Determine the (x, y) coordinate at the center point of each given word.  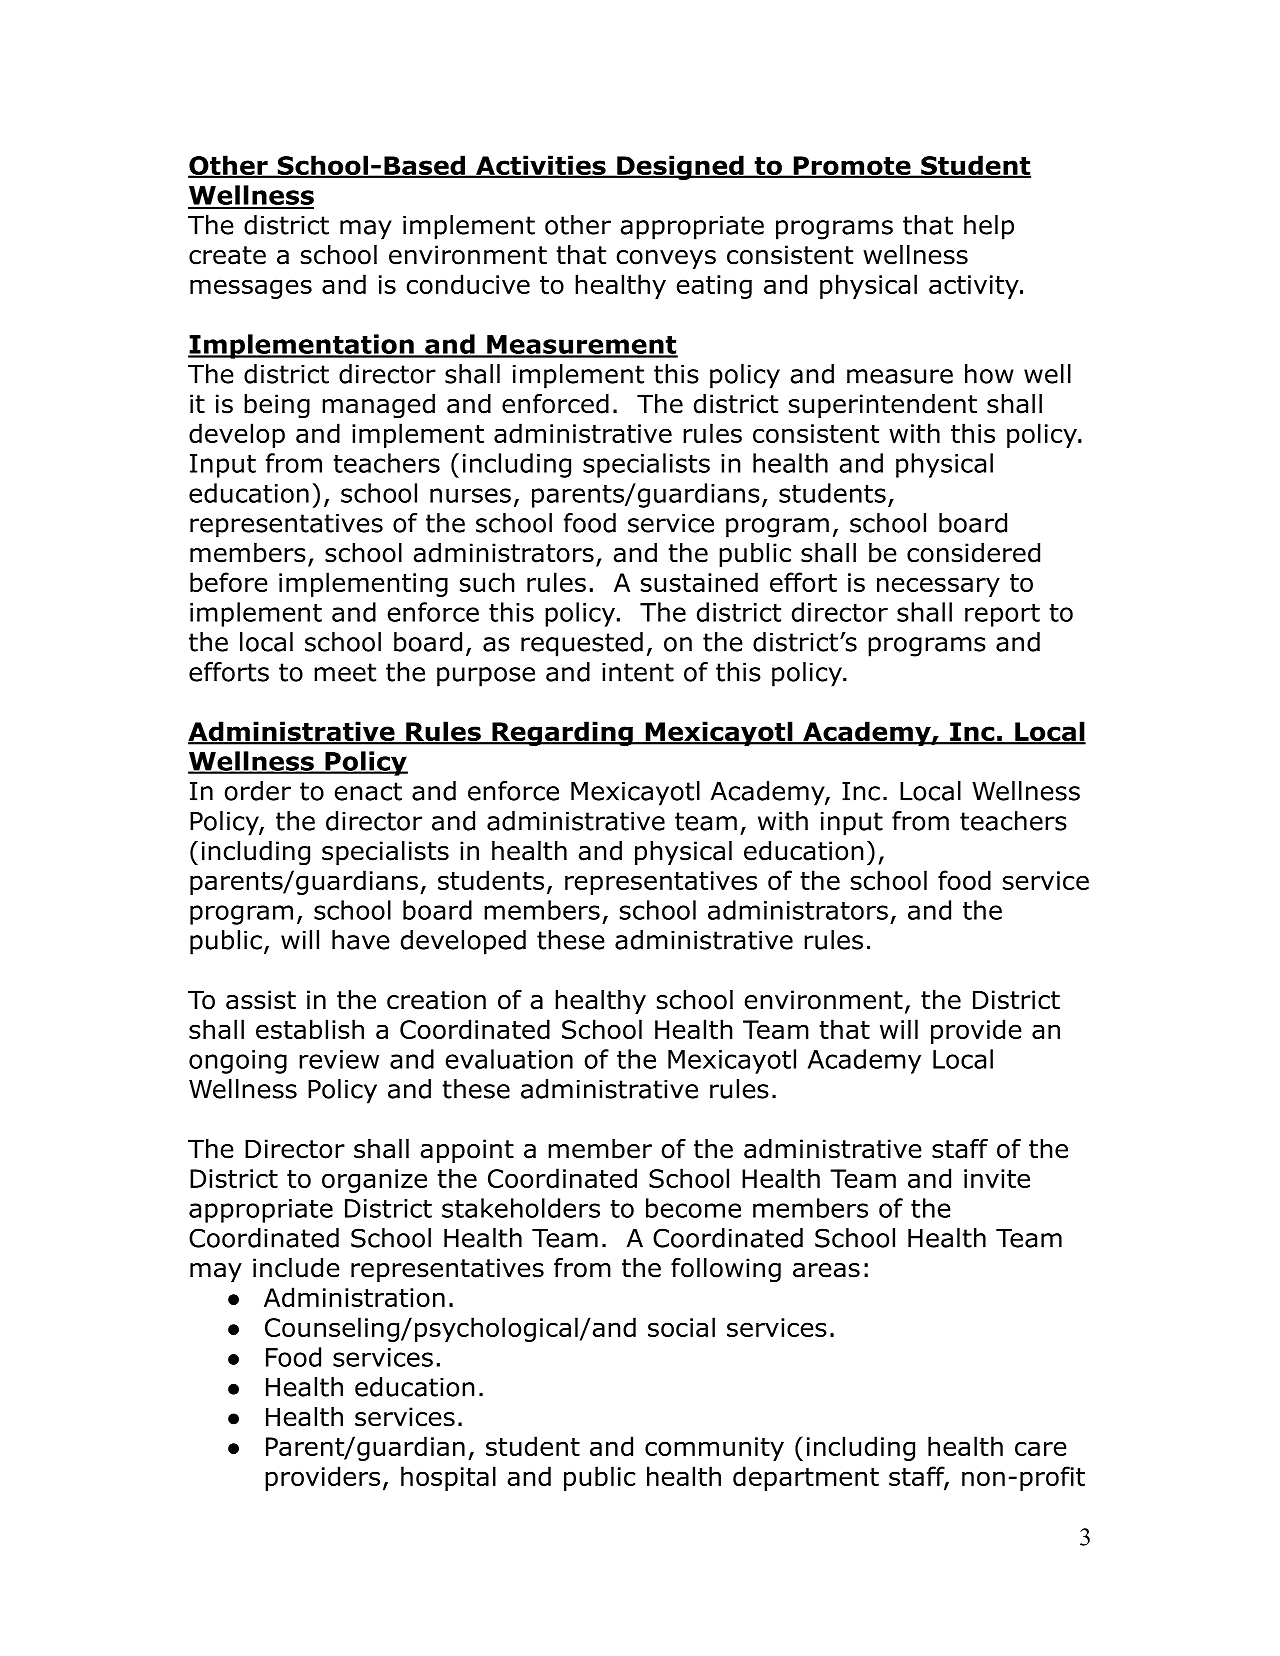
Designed (680, 167)
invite (997, 1178)
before (229, 582)
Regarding (562, 733)
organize (374, 1181)
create (227, 255)
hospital (448, 1478)
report (1002, 615)
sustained (699, 582)
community (714, 1449)
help (989, 227)
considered (973, 553)
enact (368, 791)
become (693, 1208)
